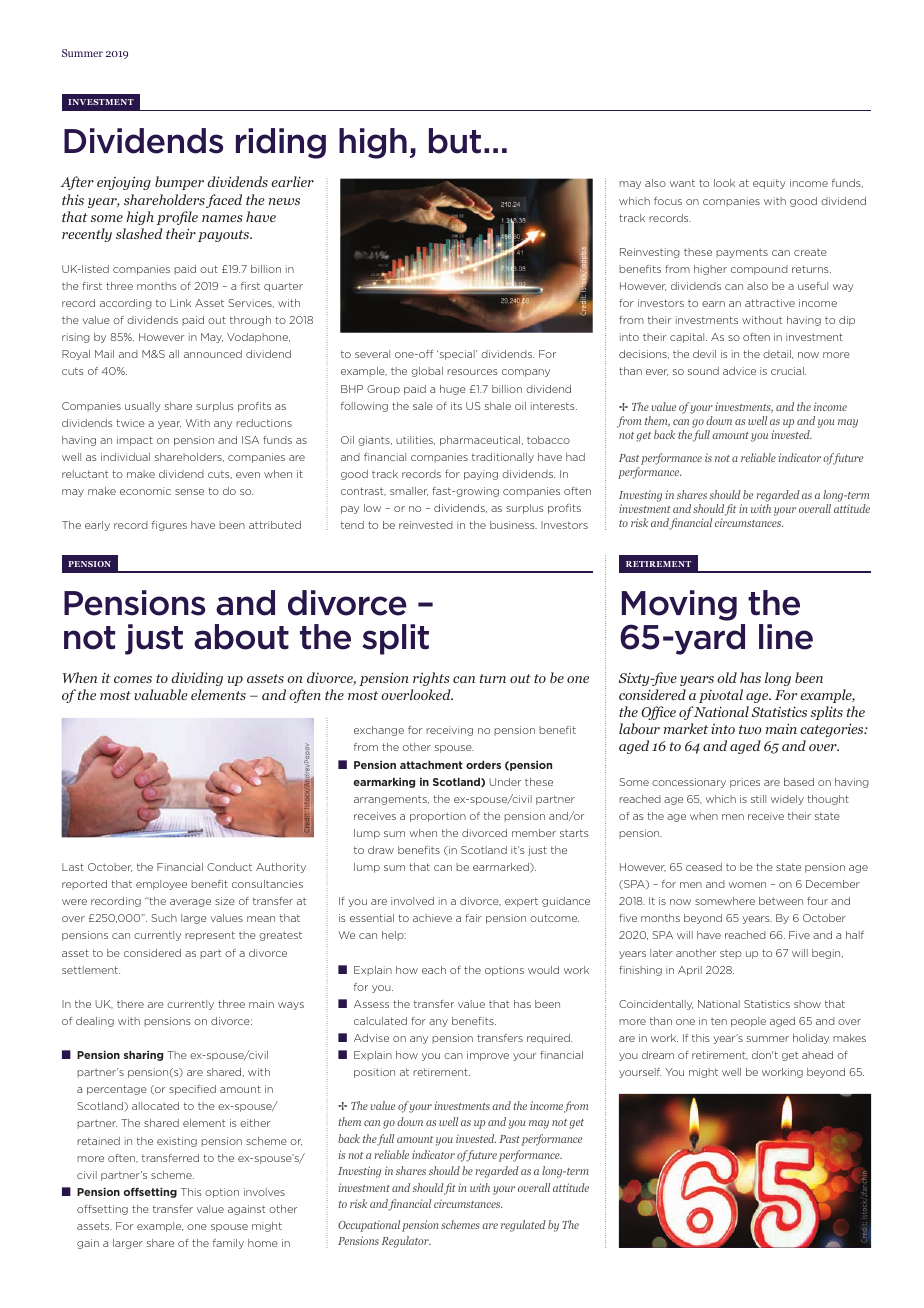 The height and width of the page is (1308, 924). Describe the element at coordinates (523, 1226) in the page. I see `regulated` at that location.
